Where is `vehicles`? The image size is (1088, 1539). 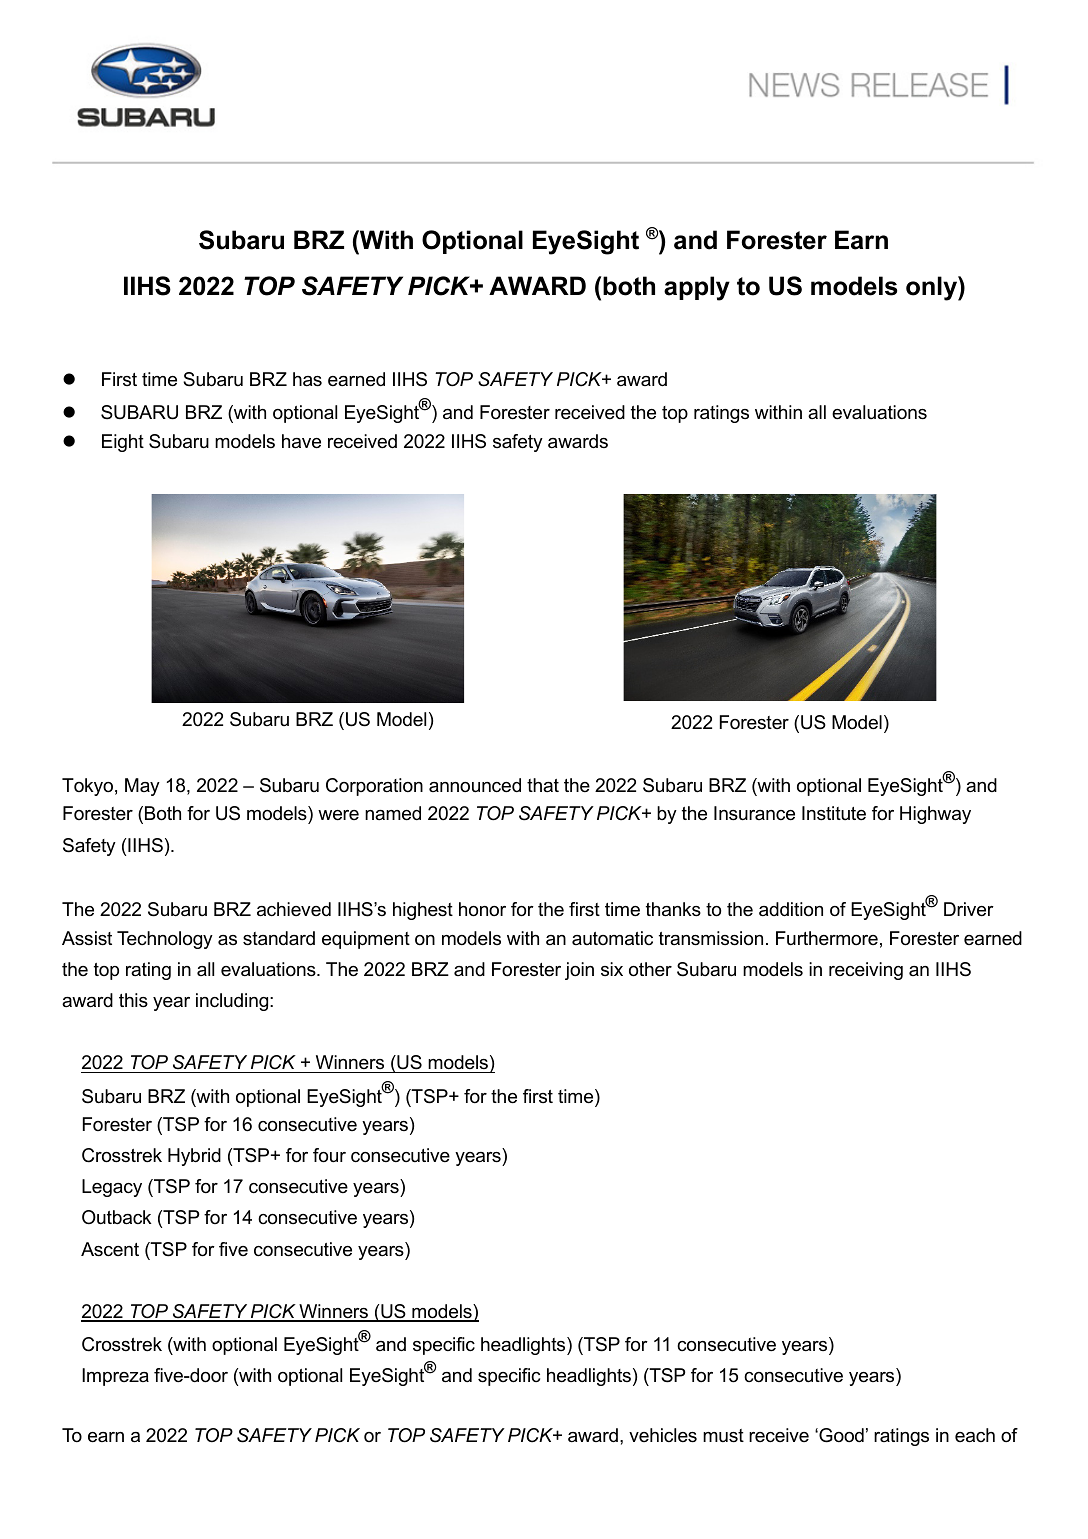
vehicles is located at coordinates (663, 1435).
